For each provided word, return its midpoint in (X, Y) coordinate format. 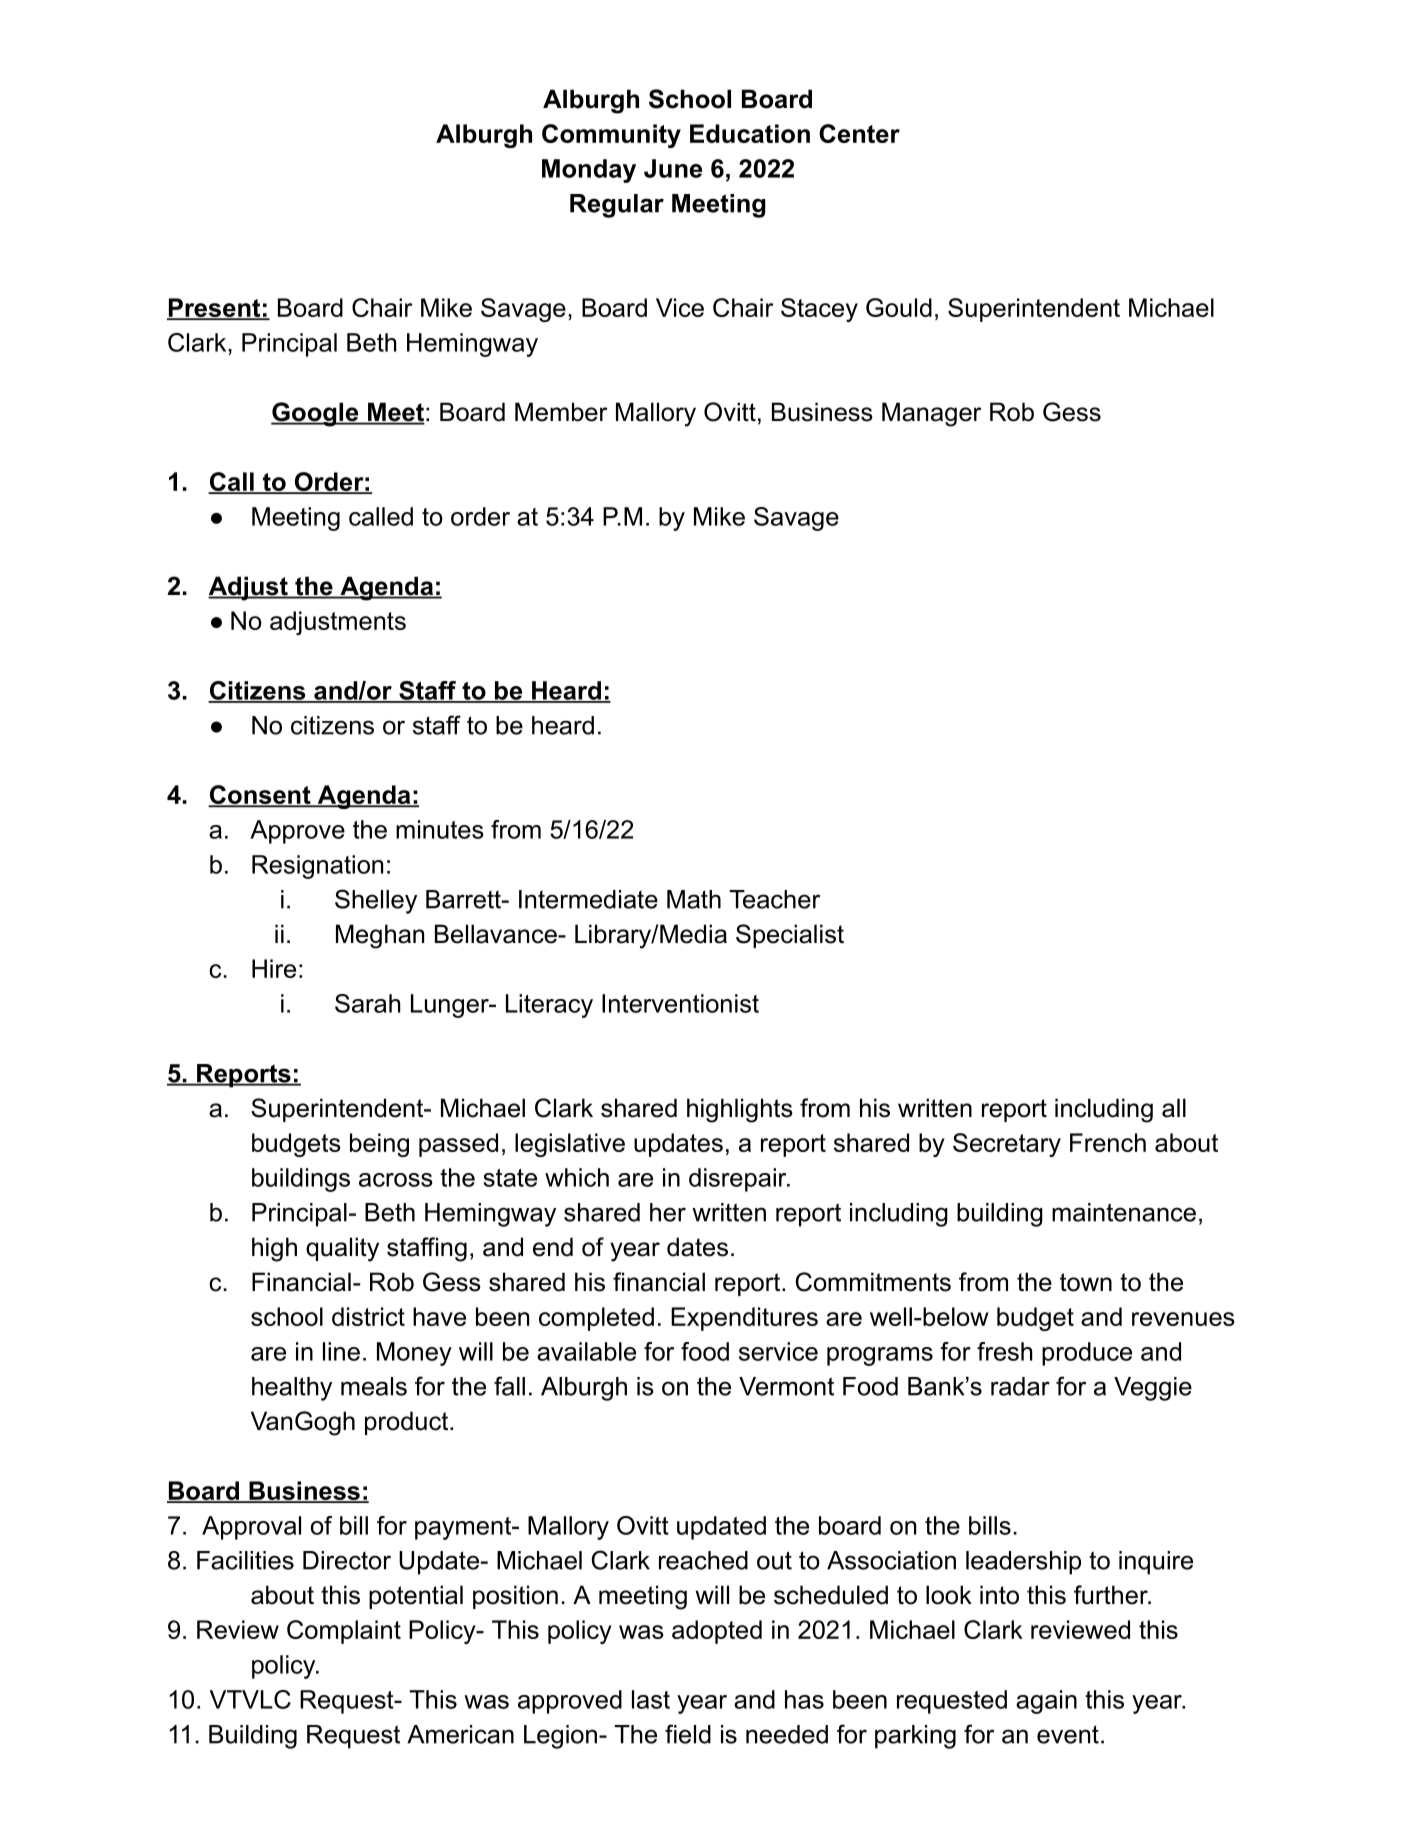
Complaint (344, 1632)
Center (859, 133)
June (673, 168)
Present (215, 308)
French (1108, 1142)
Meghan (380, 936)
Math (694, 899)
